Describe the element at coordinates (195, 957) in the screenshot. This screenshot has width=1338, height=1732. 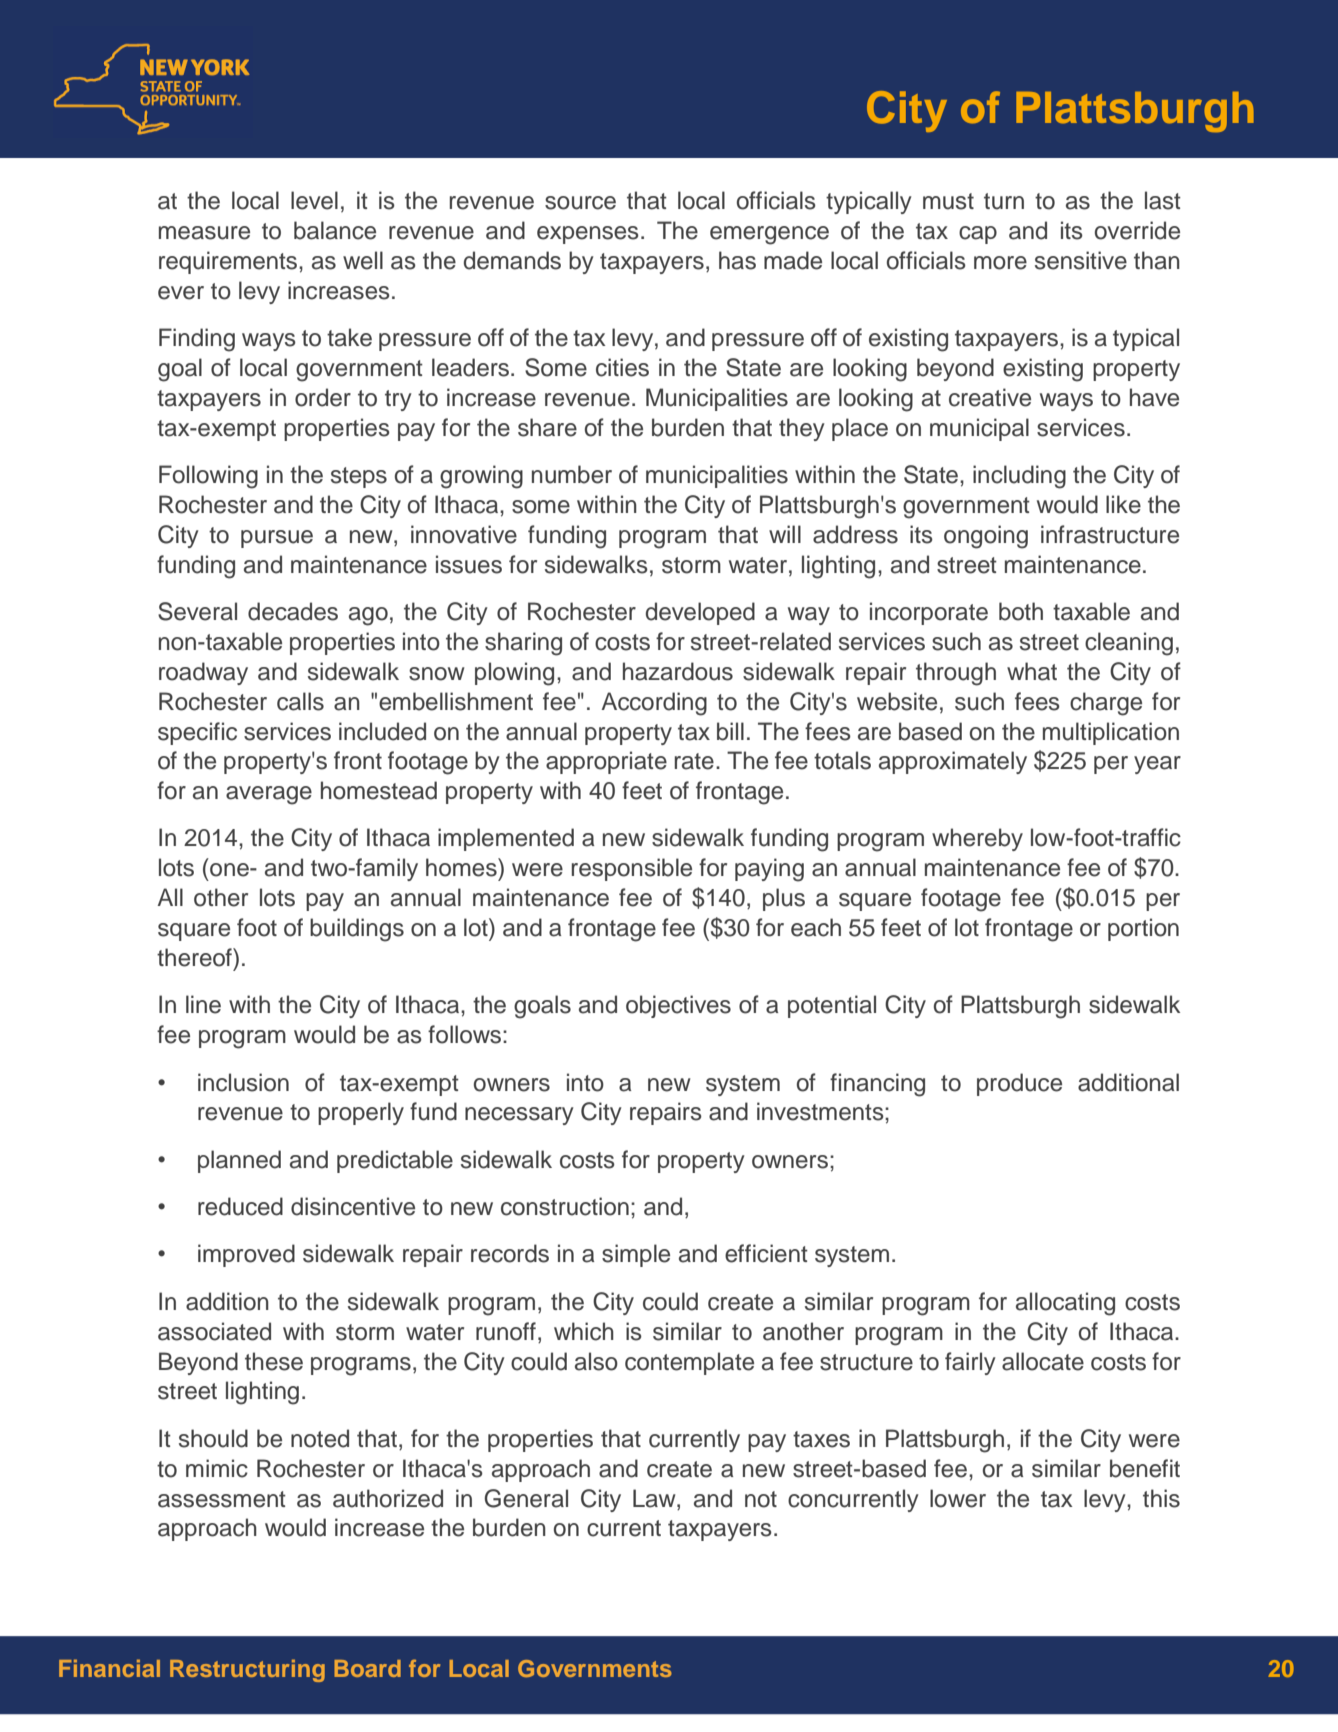
I see `thereof` at that location.
